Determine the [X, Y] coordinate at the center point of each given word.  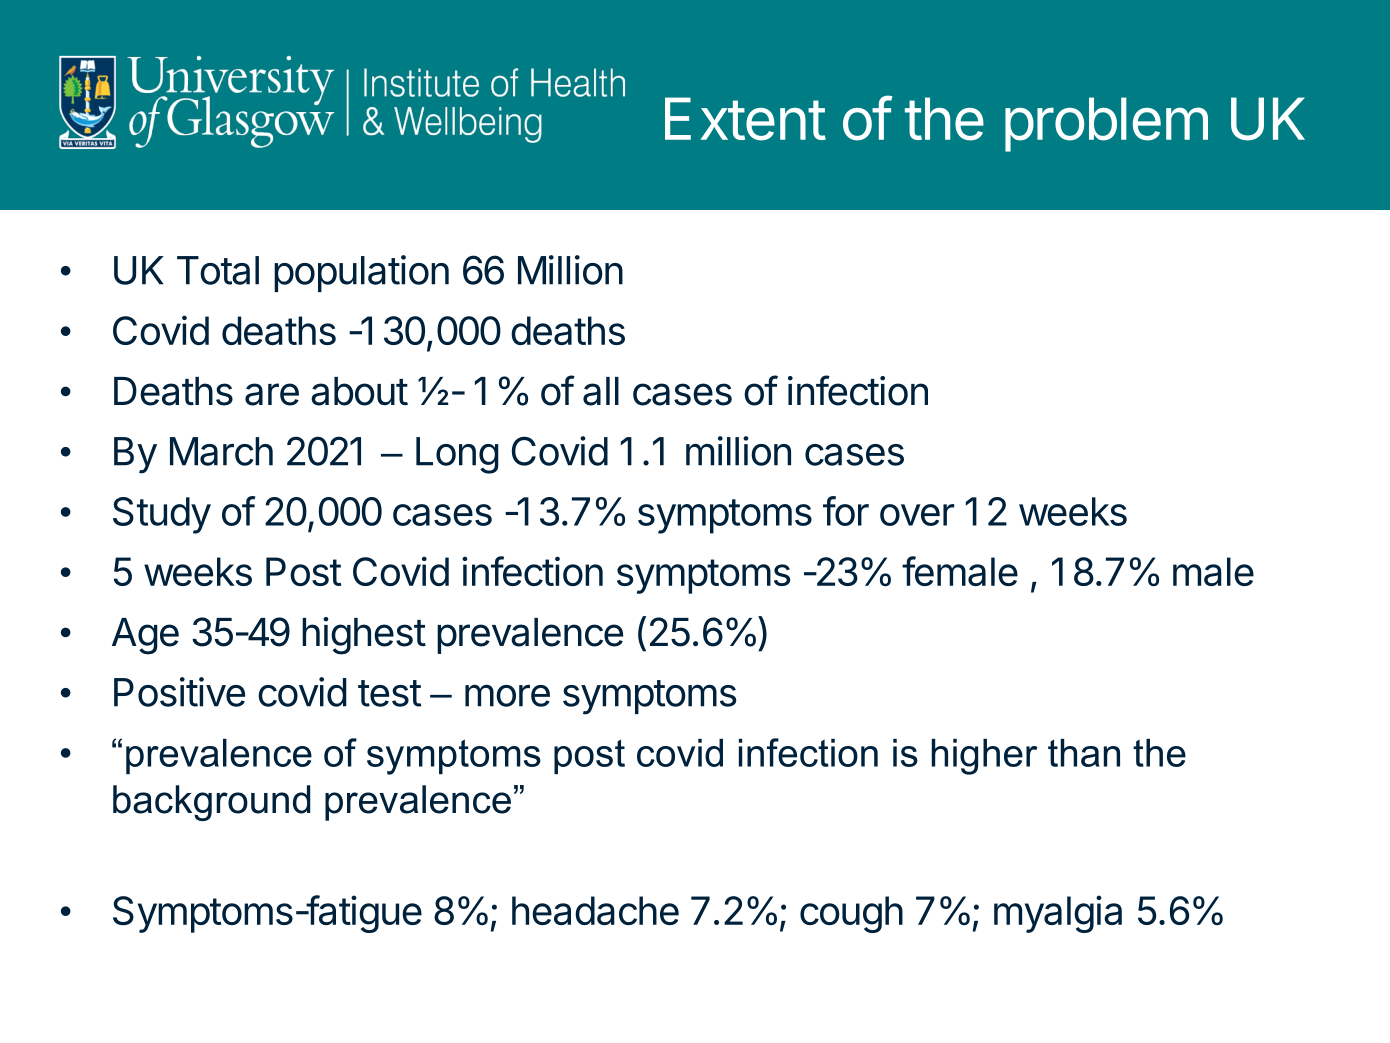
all [601, 391]
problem [1106, 124]
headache [595, 910]
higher [985, 757]
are [272, 394]
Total [218, 270]
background [212, 803]
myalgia [1058, 914]
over [917, 515]
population [361, 273]
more [507, 695]
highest [364, 636]
